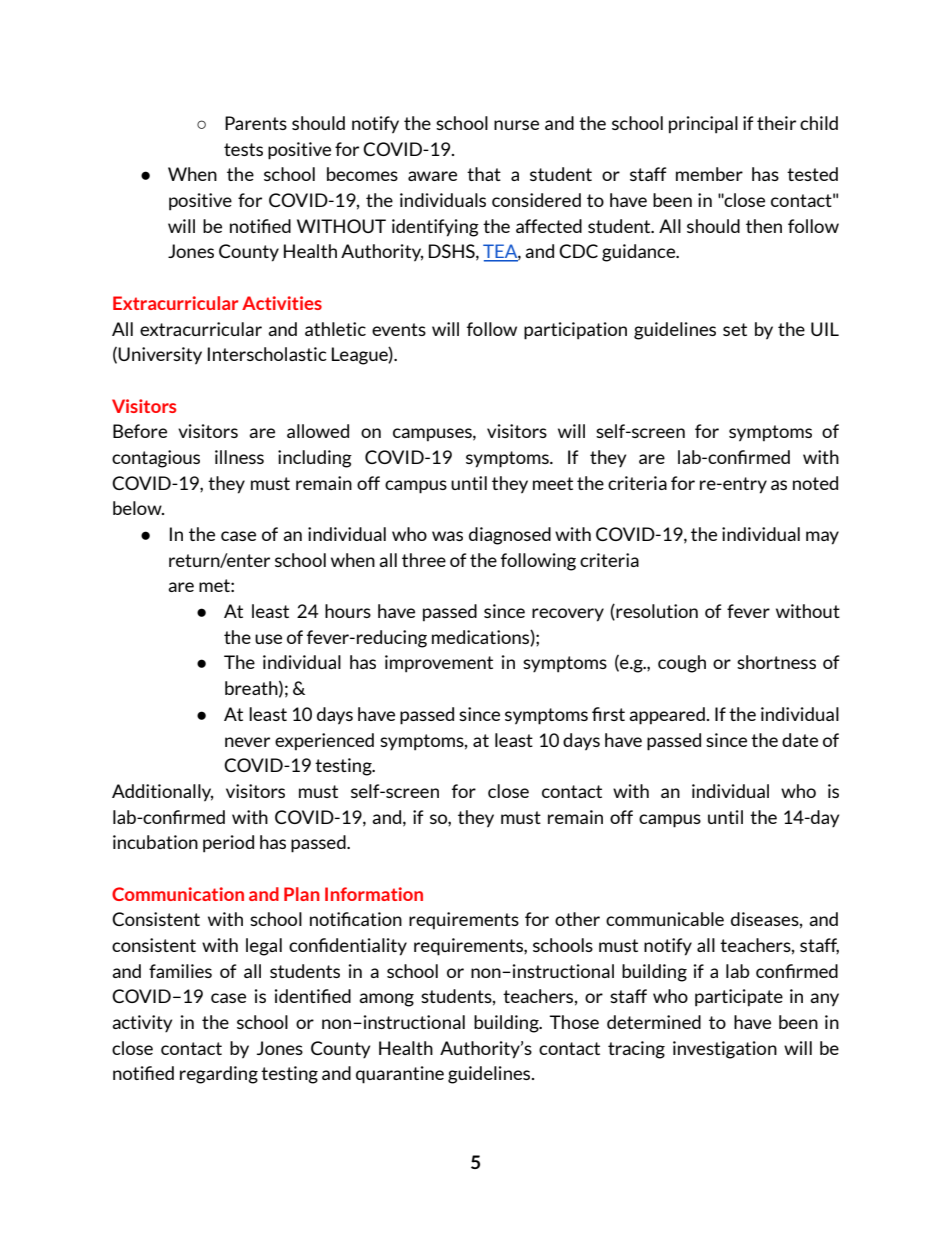 The height and width of the screenshot is (1233, 952). I want to click on member, so click(709, 174).
